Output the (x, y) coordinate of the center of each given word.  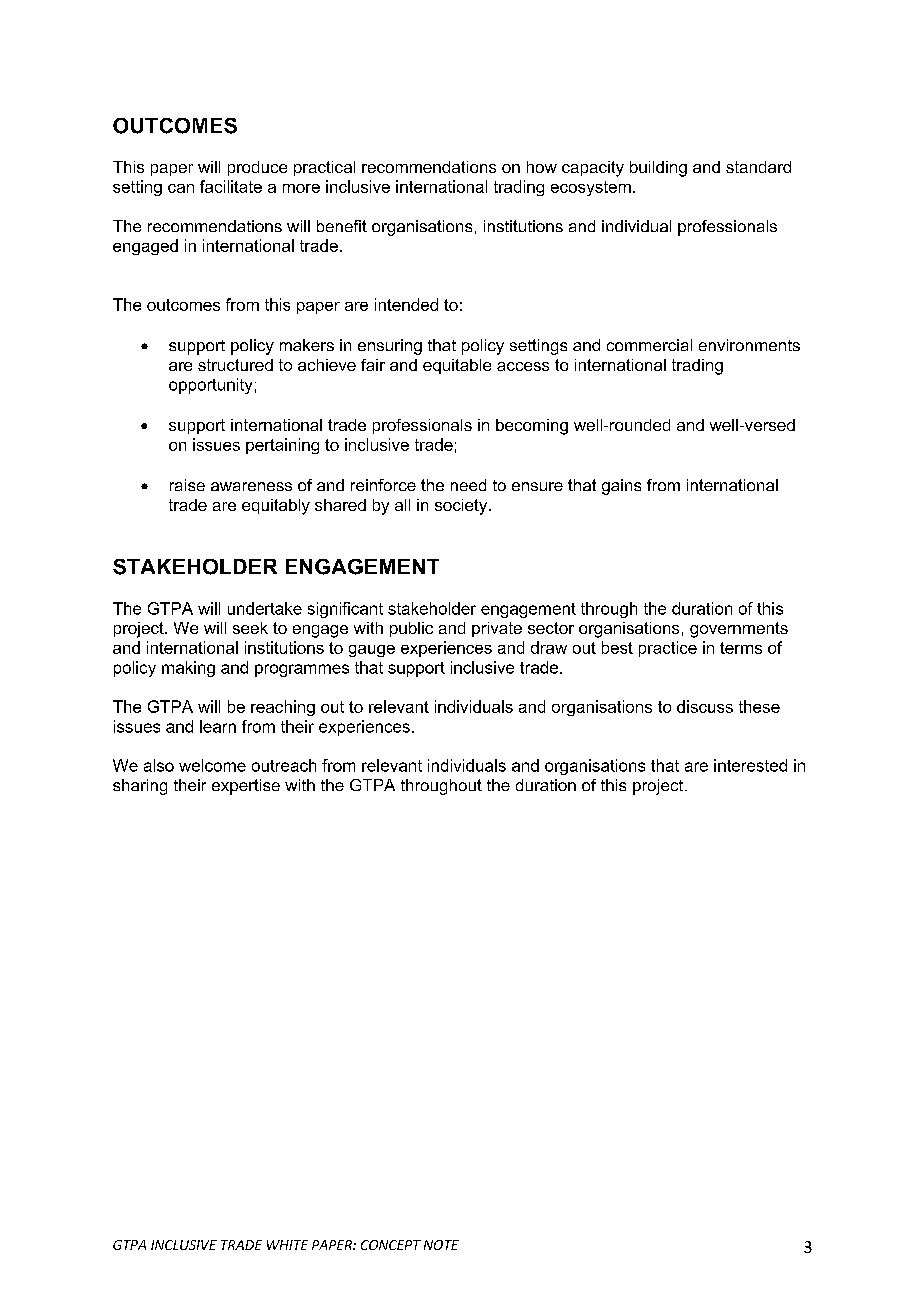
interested (750, 765)
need (468, 485)
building (658, 169)
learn (218, 726)
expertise (246, 787)
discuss (705, 706)
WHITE (287, 1245)
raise (187, 485)
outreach (284, 765)
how (542, 167)
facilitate (231, 186)
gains (621, 487)
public (411, 629)
